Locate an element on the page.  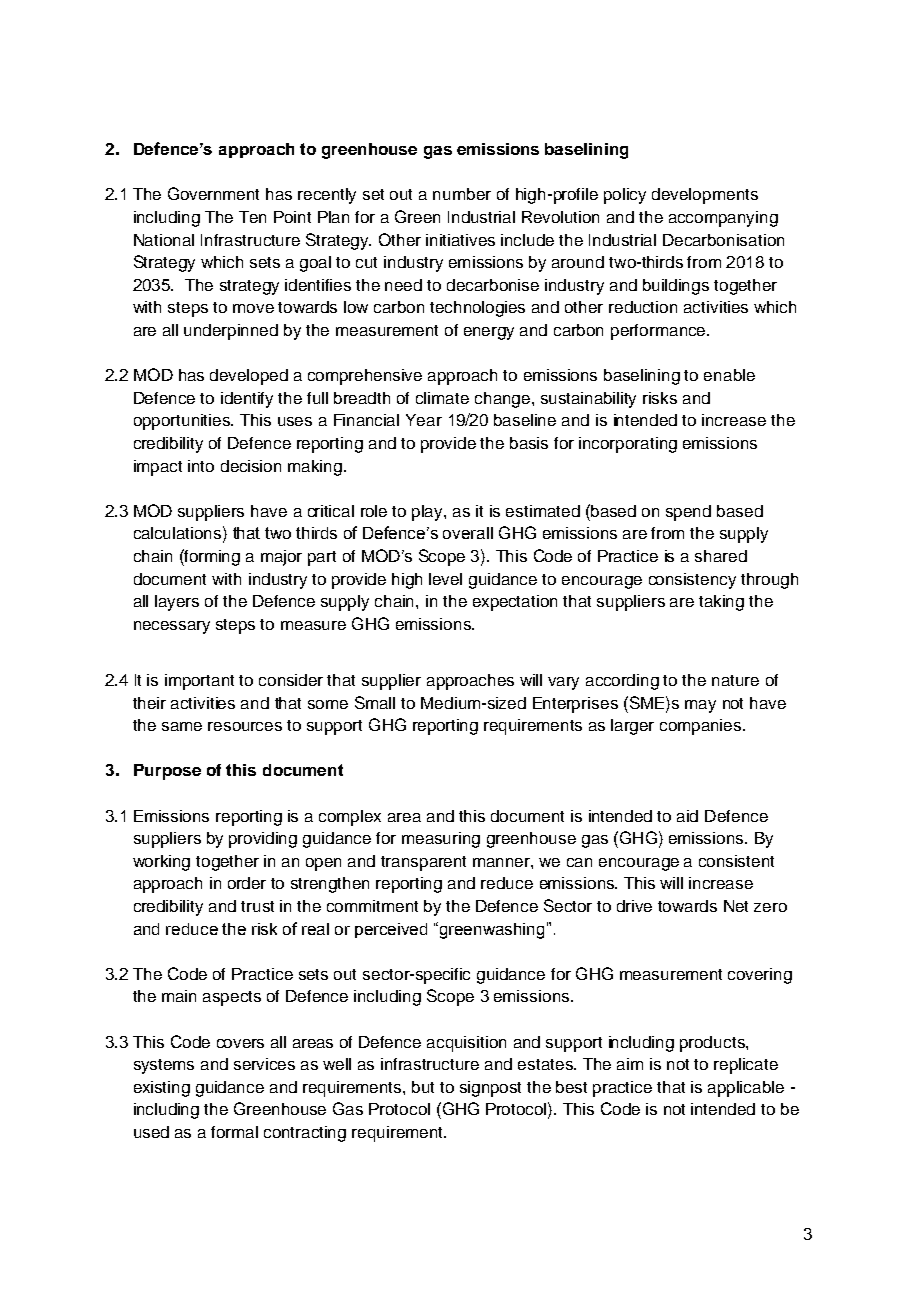
accompanying is located at coordinates (723, 219).
